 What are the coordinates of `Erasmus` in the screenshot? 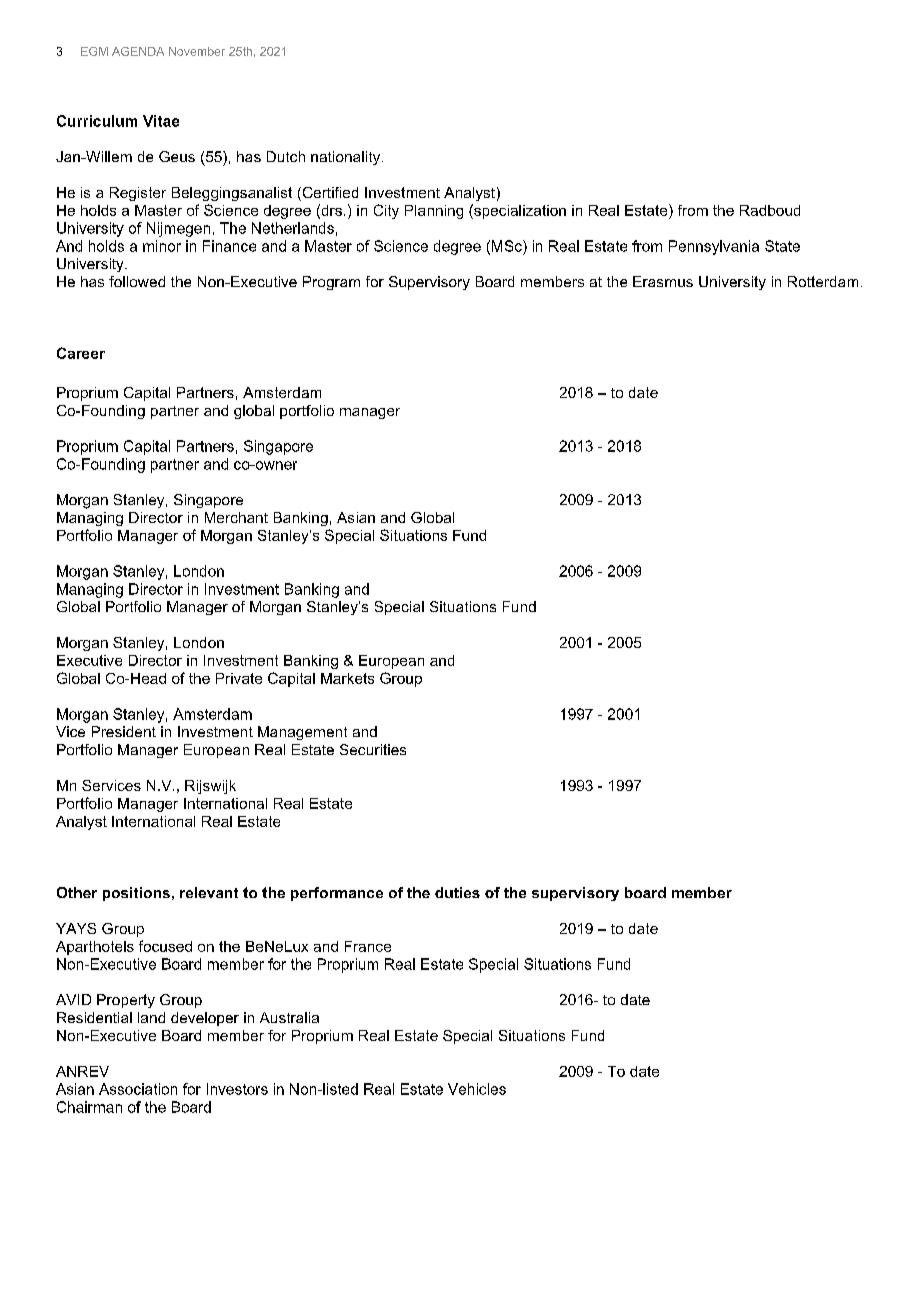 It's located at (663, 281).
